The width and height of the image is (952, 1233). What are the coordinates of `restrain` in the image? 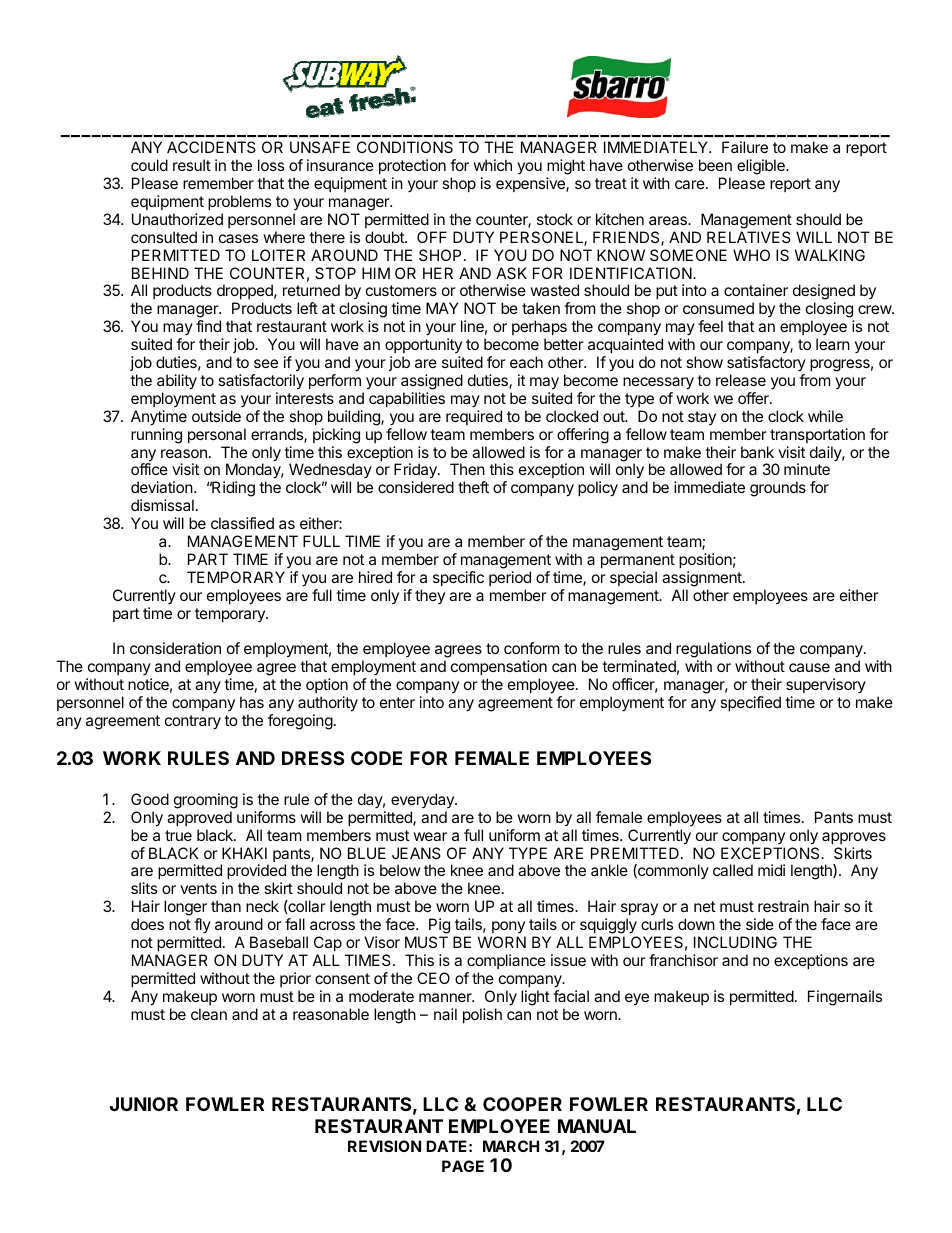 It's located at (783, 906).
